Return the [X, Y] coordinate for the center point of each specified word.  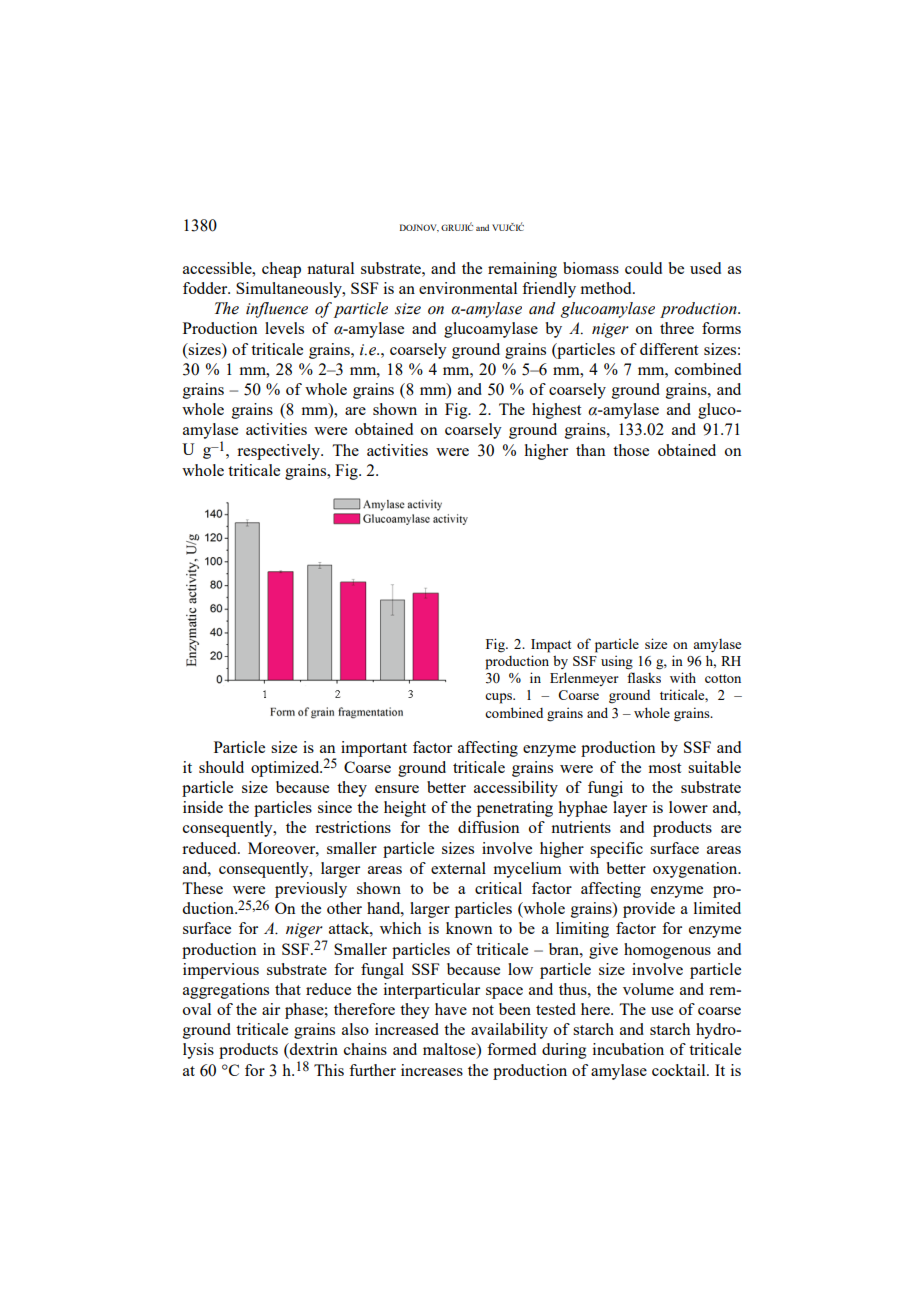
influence [277, 310]
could [643, 268]
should [221, 767]
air [271, 1009]
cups [499, 698]
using [617, 662]
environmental [468, 288]
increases [432, 1070]
